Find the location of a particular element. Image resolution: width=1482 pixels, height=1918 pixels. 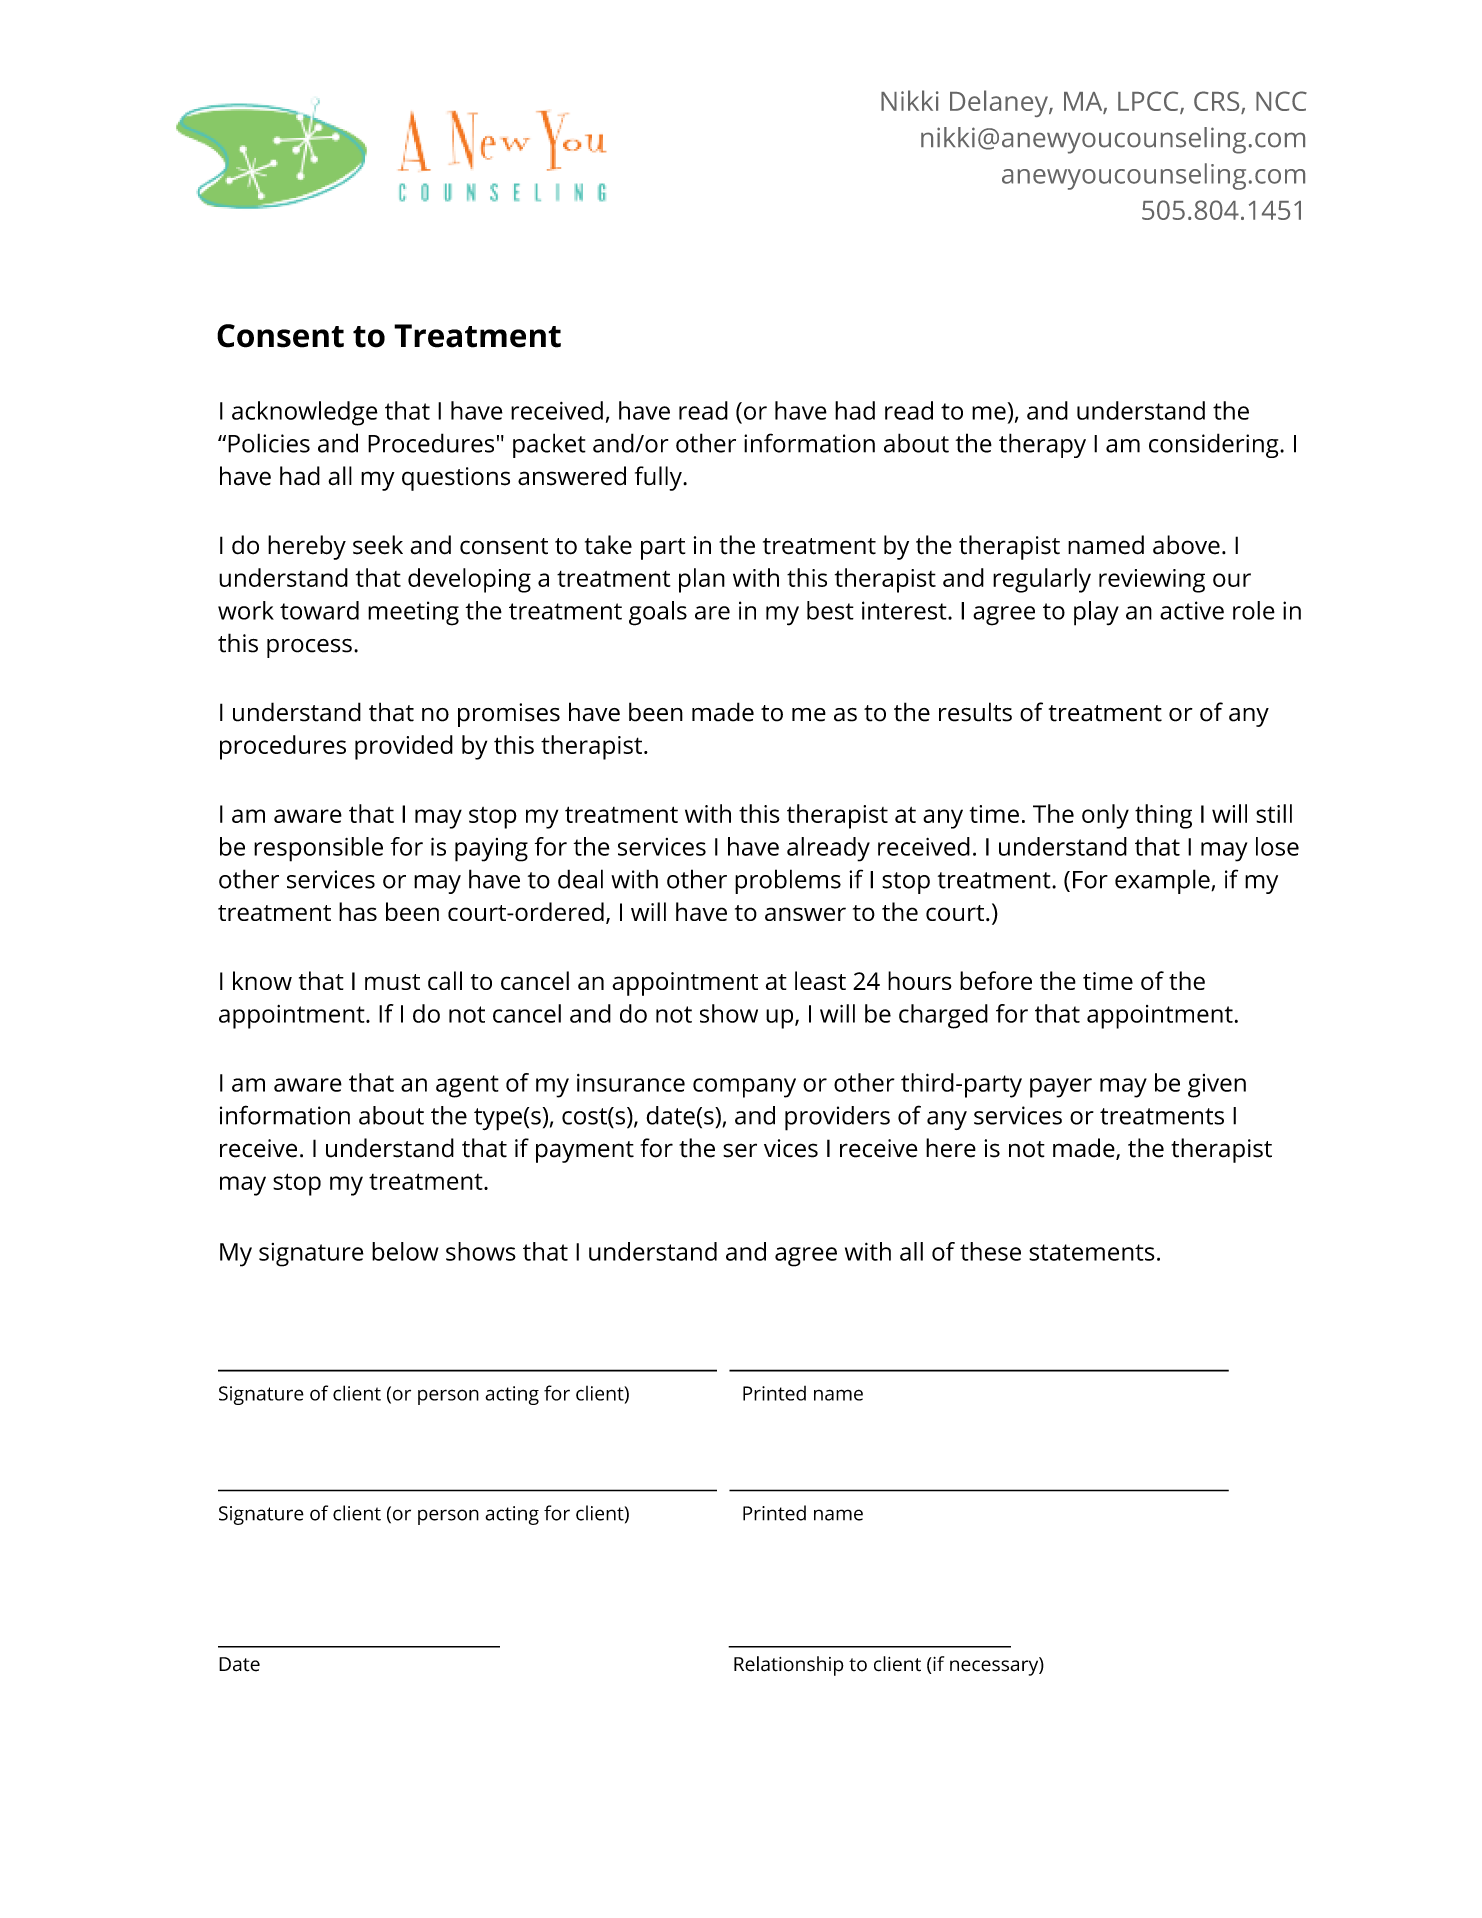

CRS is located at coordinates (1218, 102).
